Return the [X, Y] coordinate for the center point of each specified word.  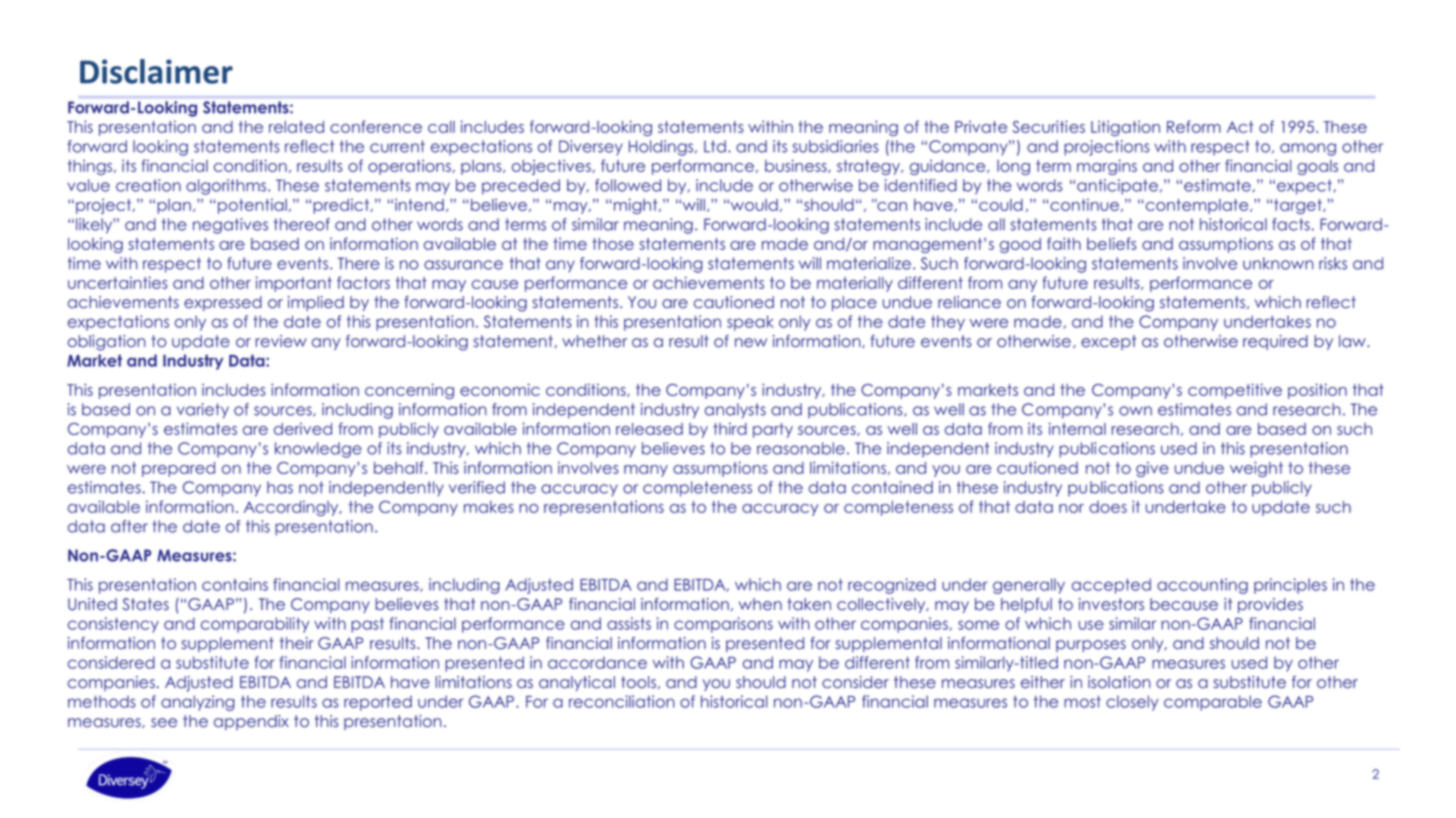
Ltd [715, 146]
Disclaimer [156, 71]
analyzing [198, 703]
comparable [1213, 703]
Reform [1194, 126]
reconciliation [622, 701]
